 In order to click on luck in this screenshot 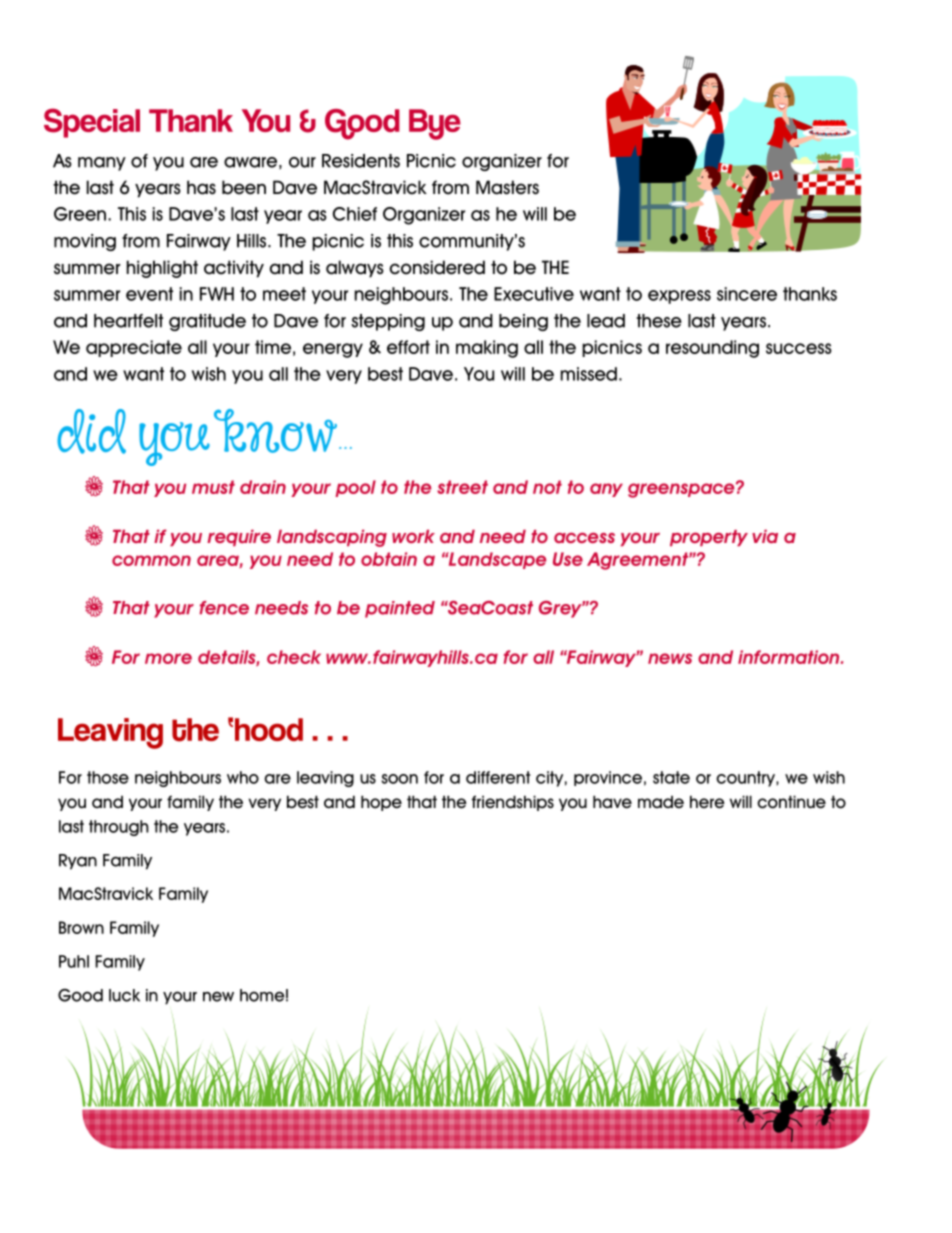, I will do `click(124, 995)`.
